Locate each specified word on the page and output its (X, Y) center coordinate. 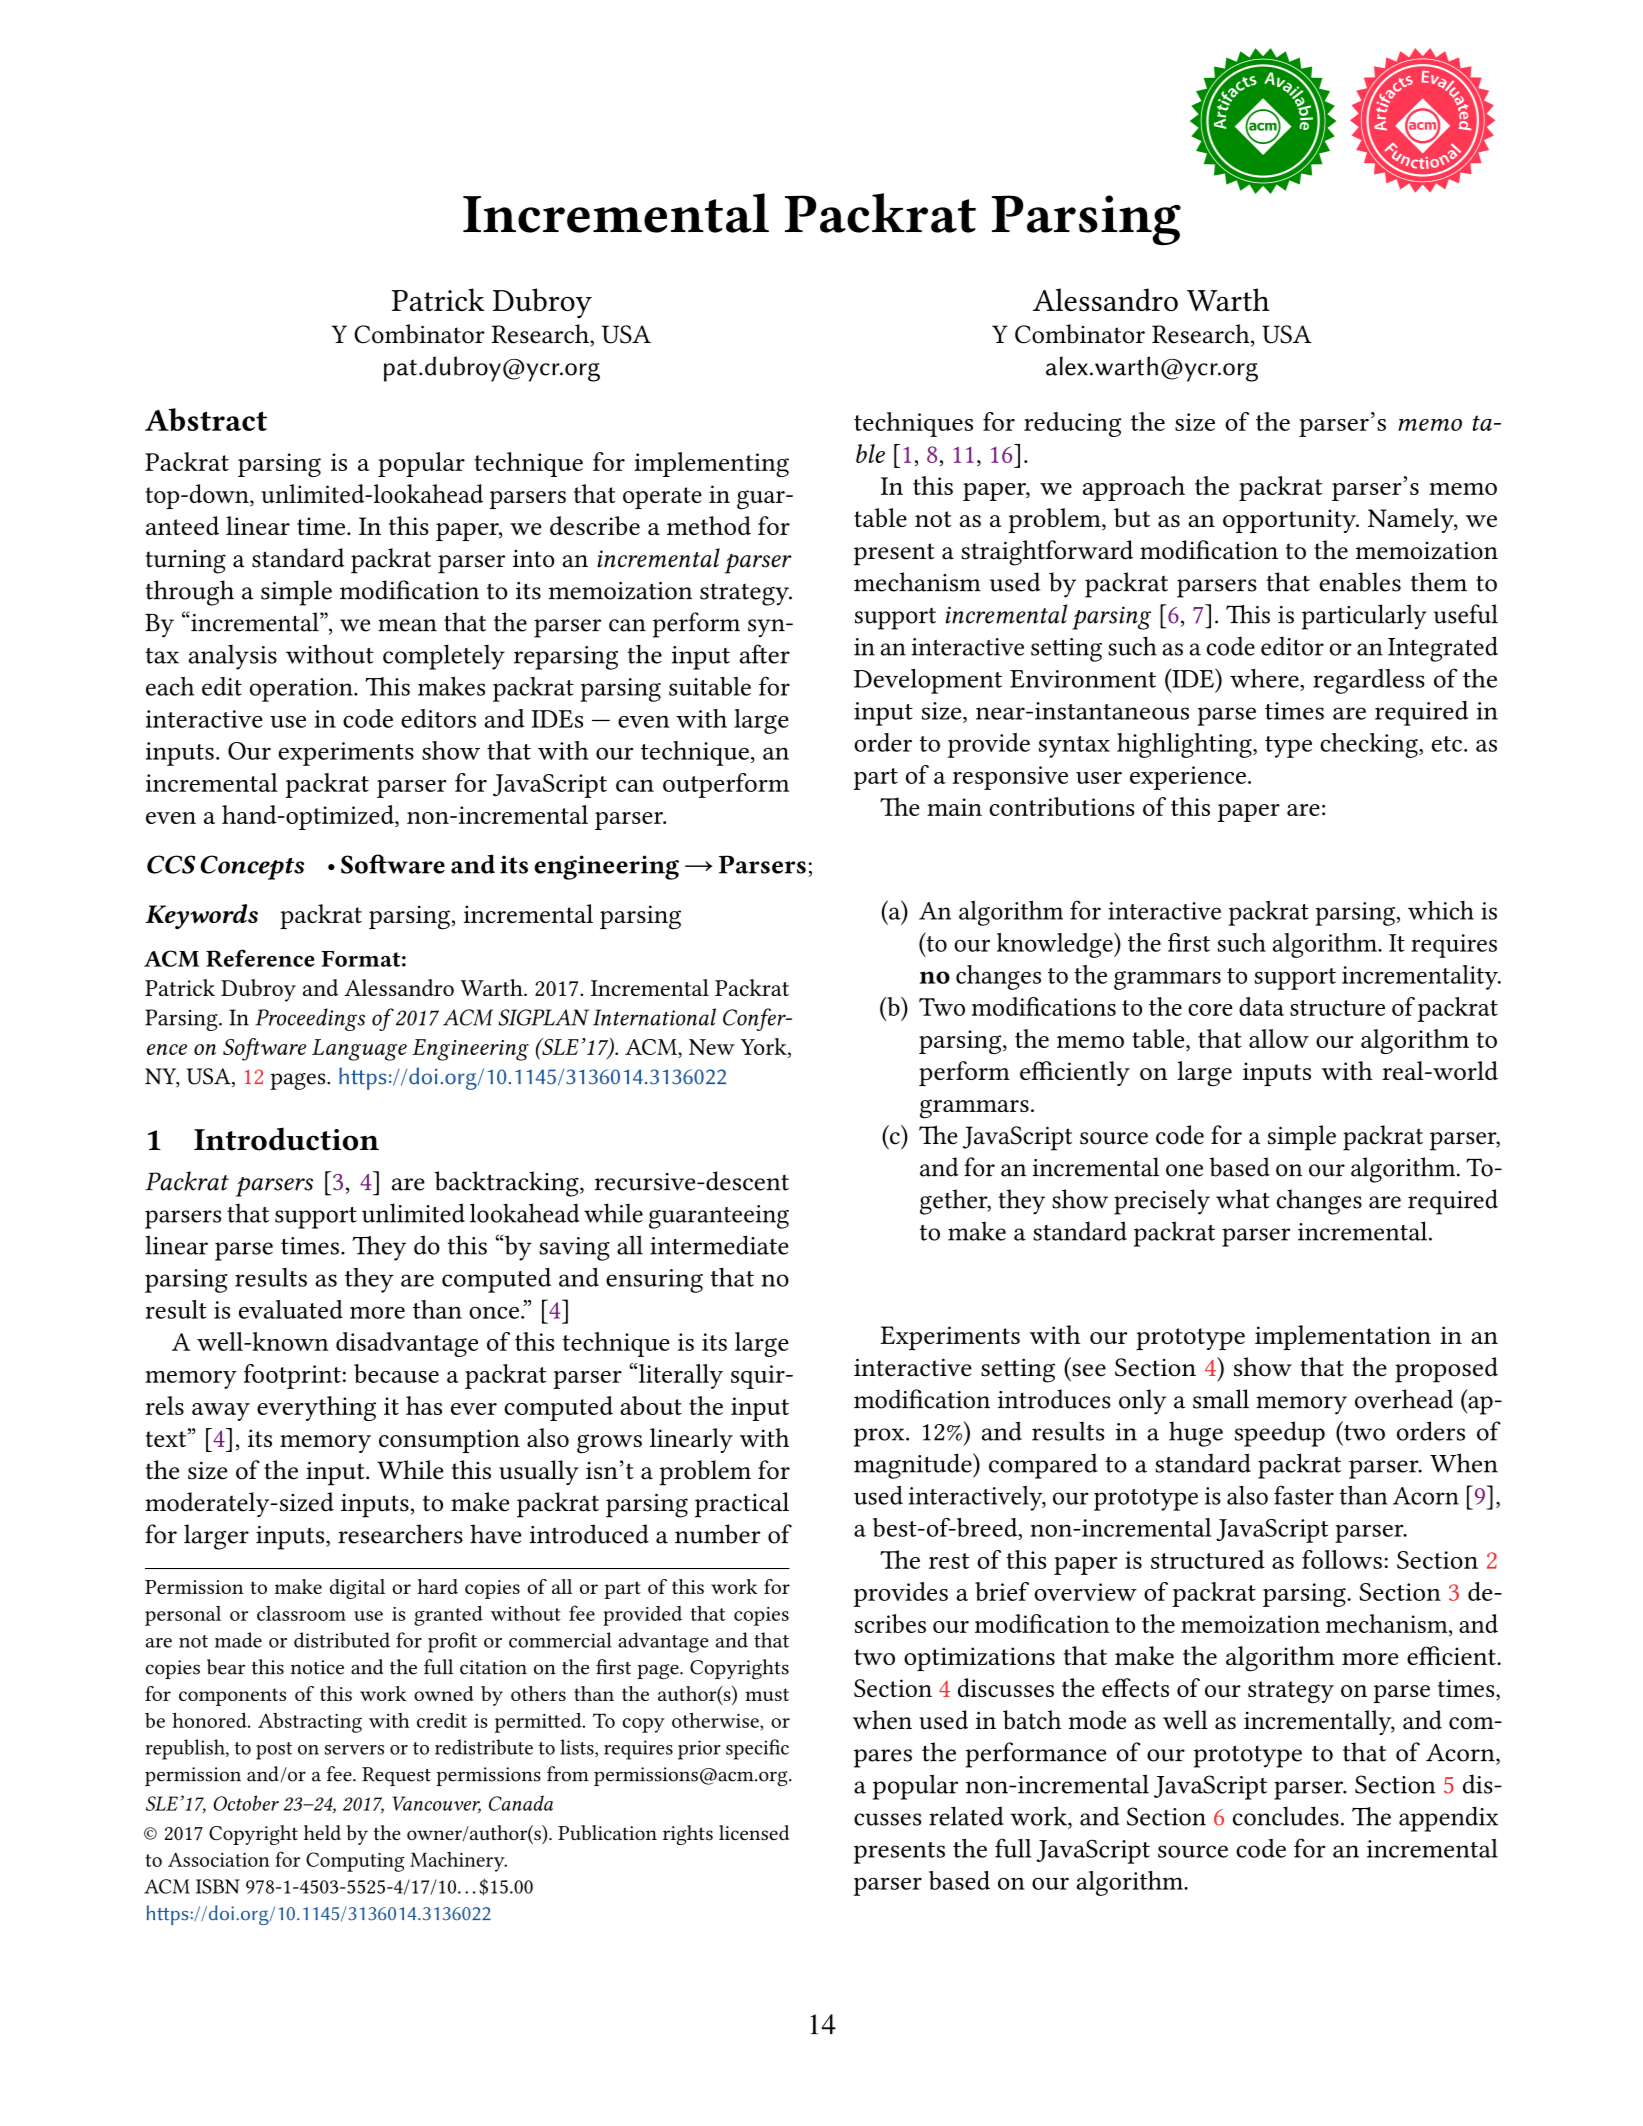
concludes (1286, 1816)
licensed (754, 1833)
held (322, 1832)
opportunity (1290, 521)
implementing (711, 464)
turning (185, 562)
